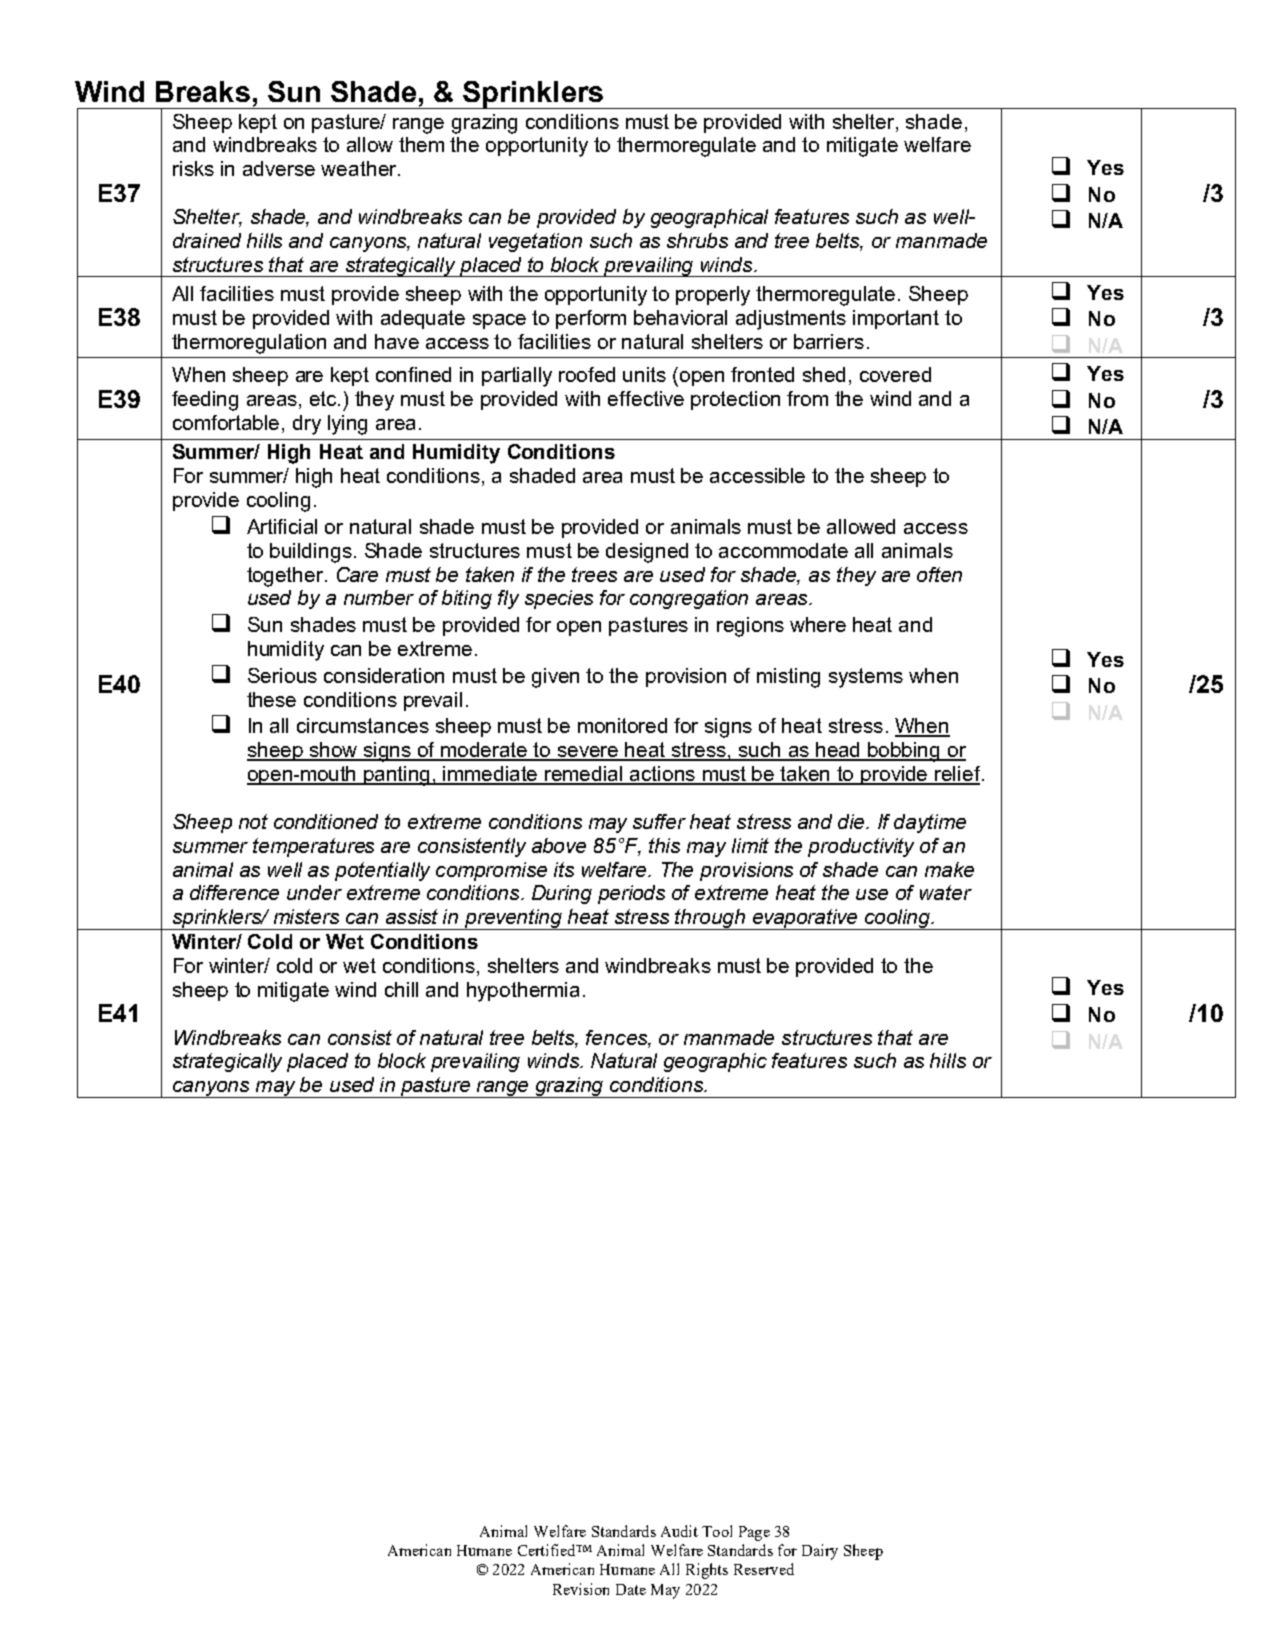  Describe the element at coordinates (535, 242) in the document. I see `vegetation` at that location.
